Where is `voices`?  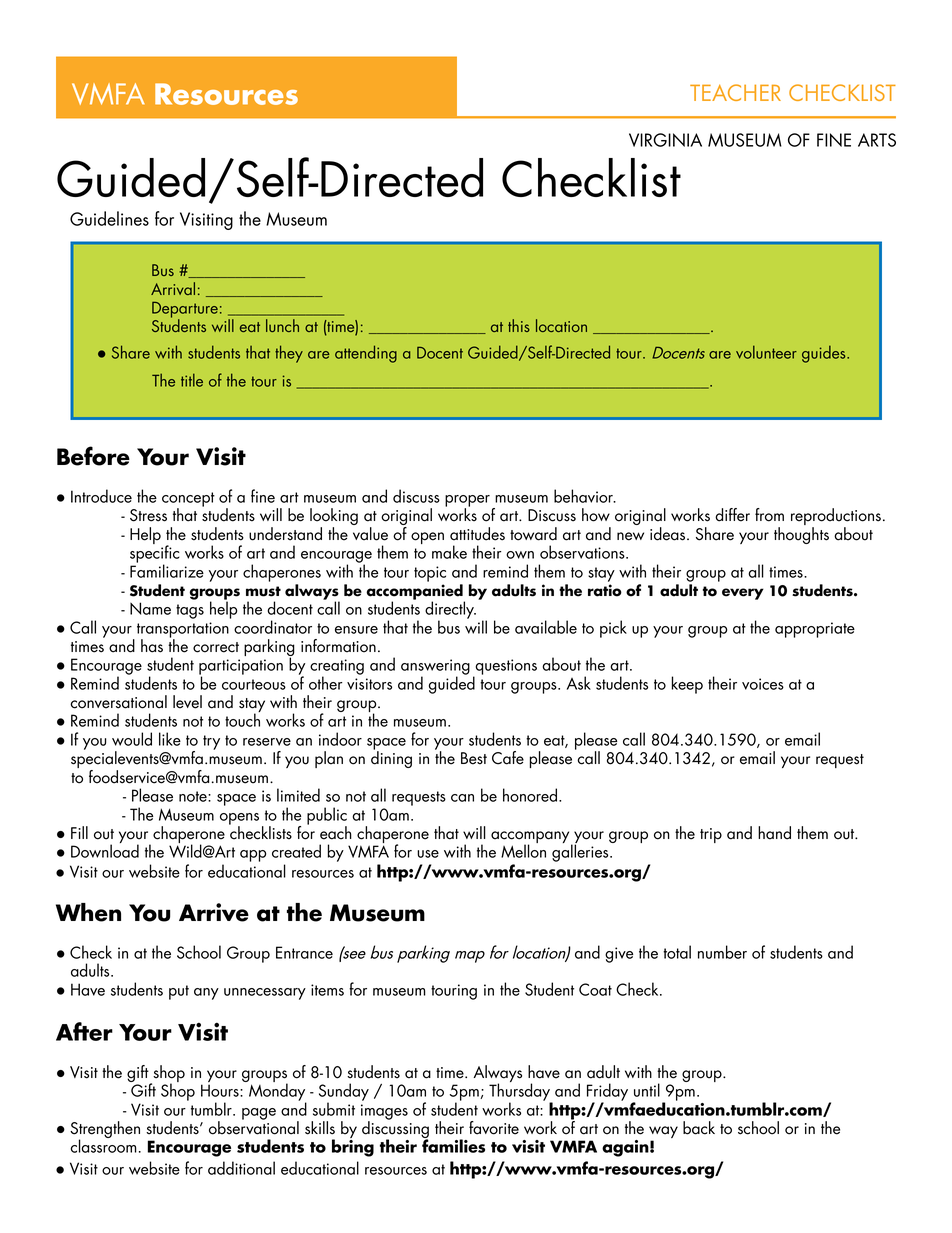
voices is located at coordinates (763, 684).
